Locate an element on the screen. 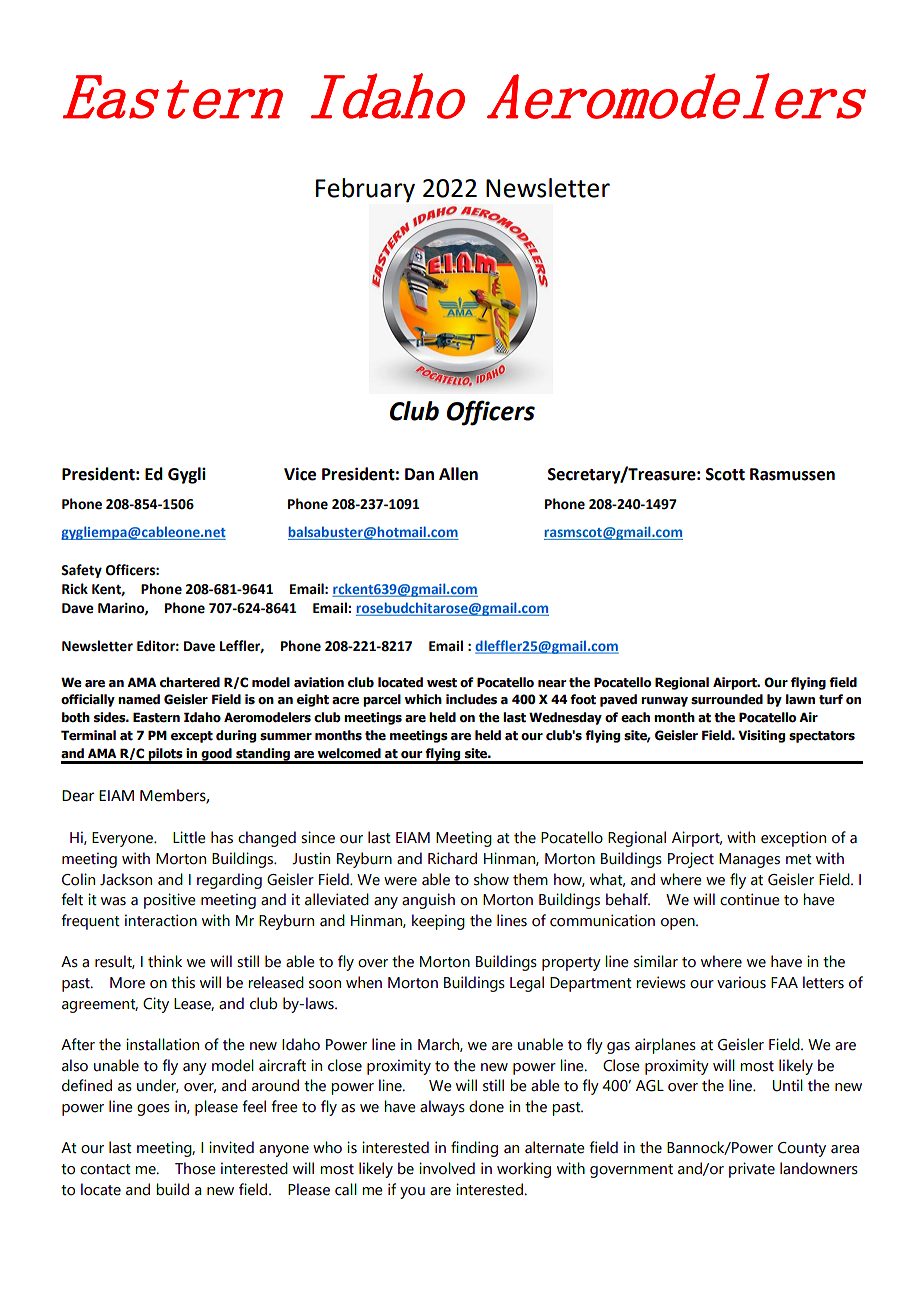  February is located at coordinates (365, 190).
